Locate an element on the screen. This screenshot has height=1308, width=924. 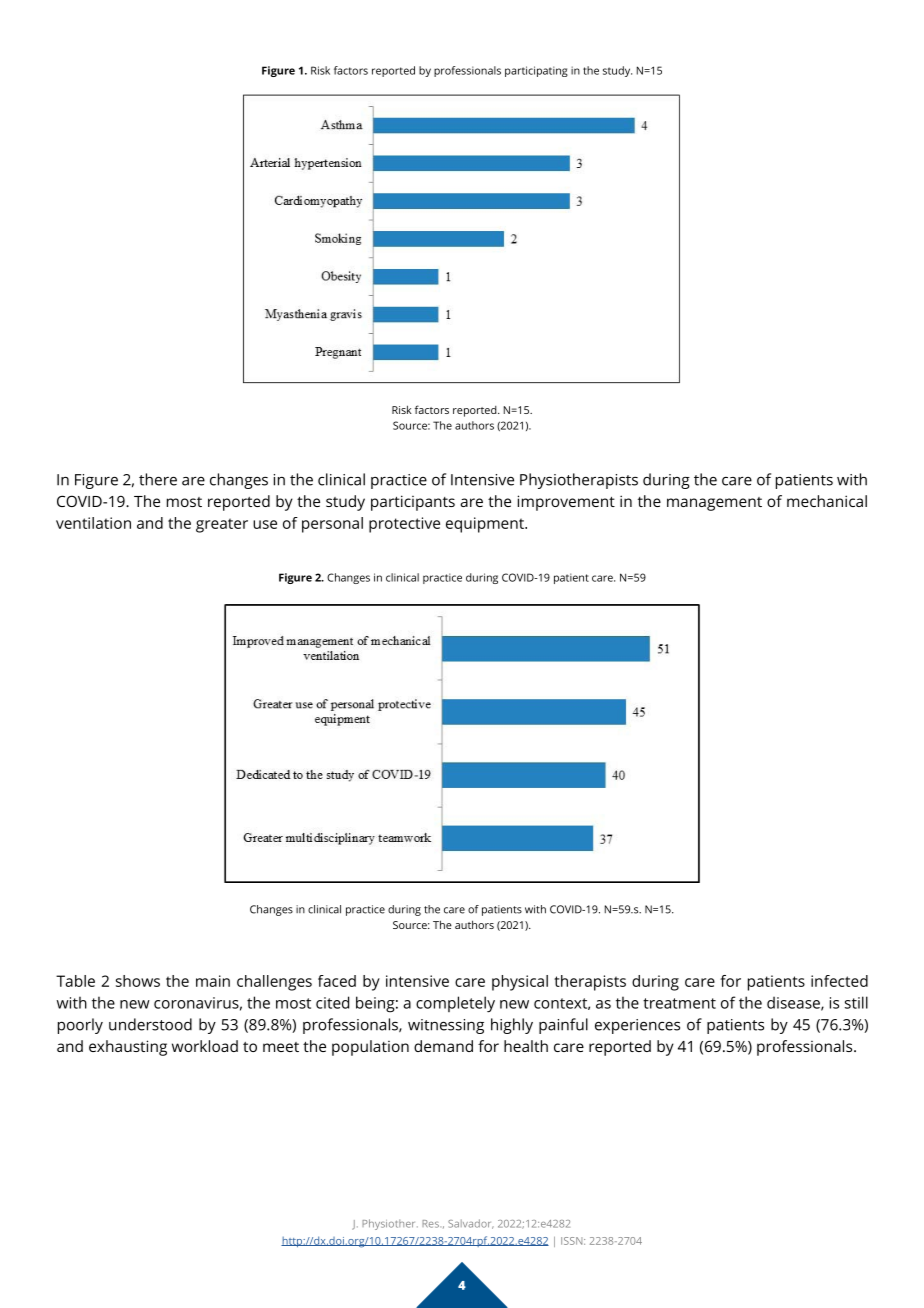
protective is located at coordinates (404, 525).
